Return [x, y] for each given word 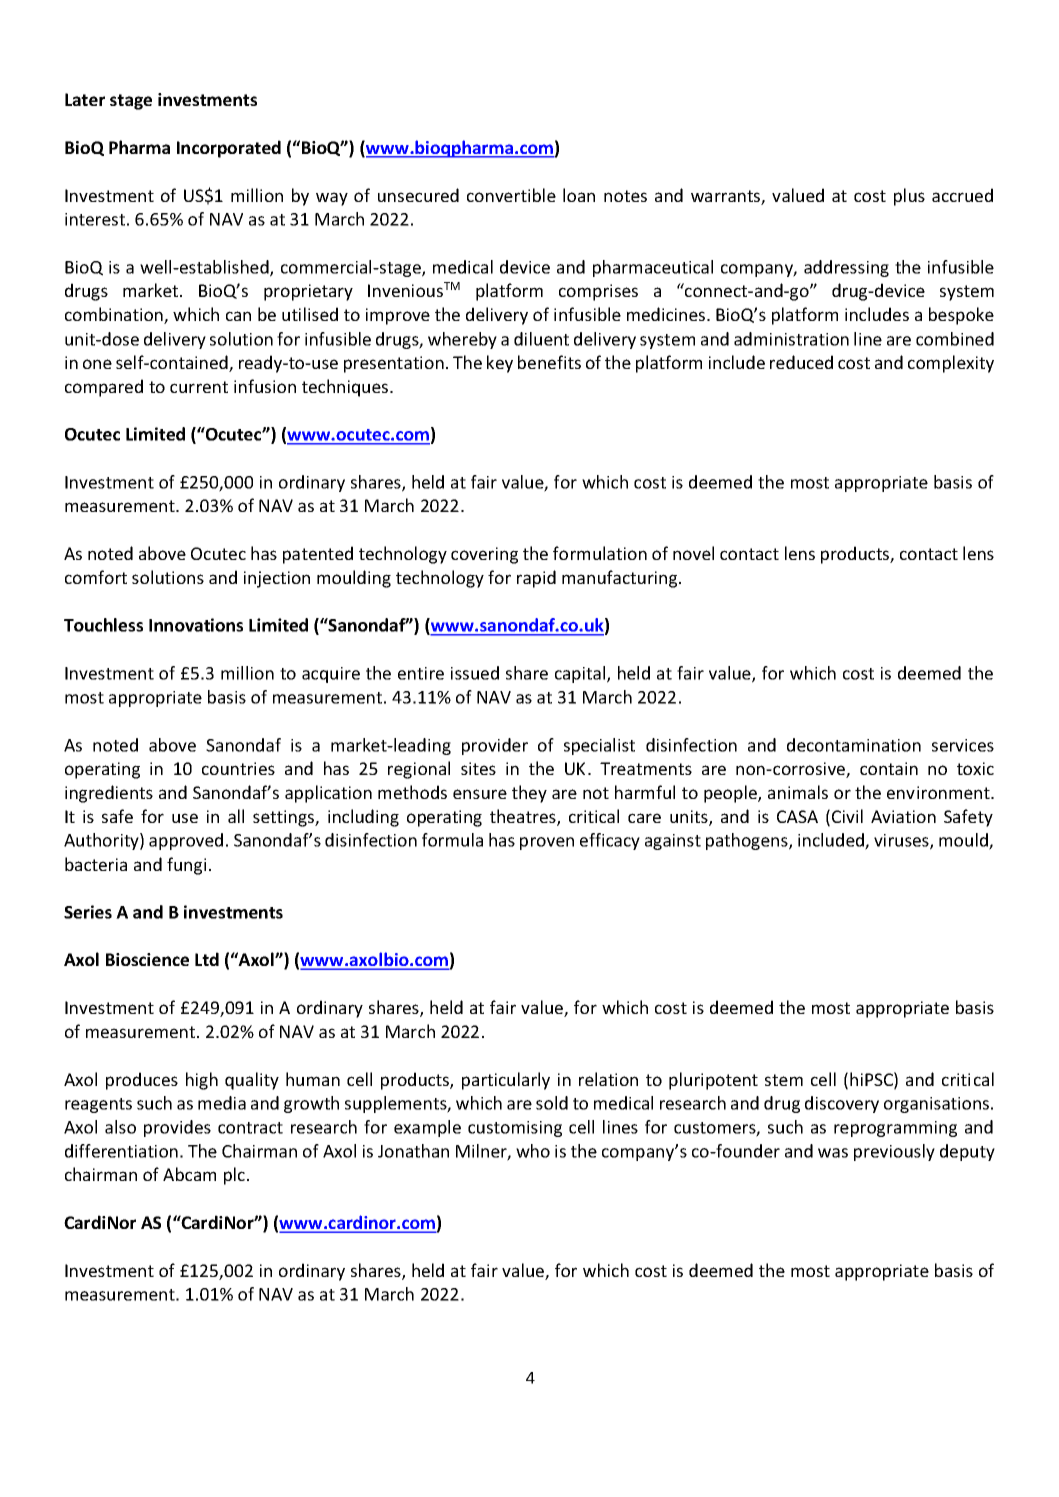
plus [909, 197]
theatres [524, 817]
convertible [511, 195]
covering [484, 555]
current [199, 387]
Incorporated [229, 149]
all [236, 816]
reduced [801, 362]
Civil [847, 816]
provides [177, 1128]
